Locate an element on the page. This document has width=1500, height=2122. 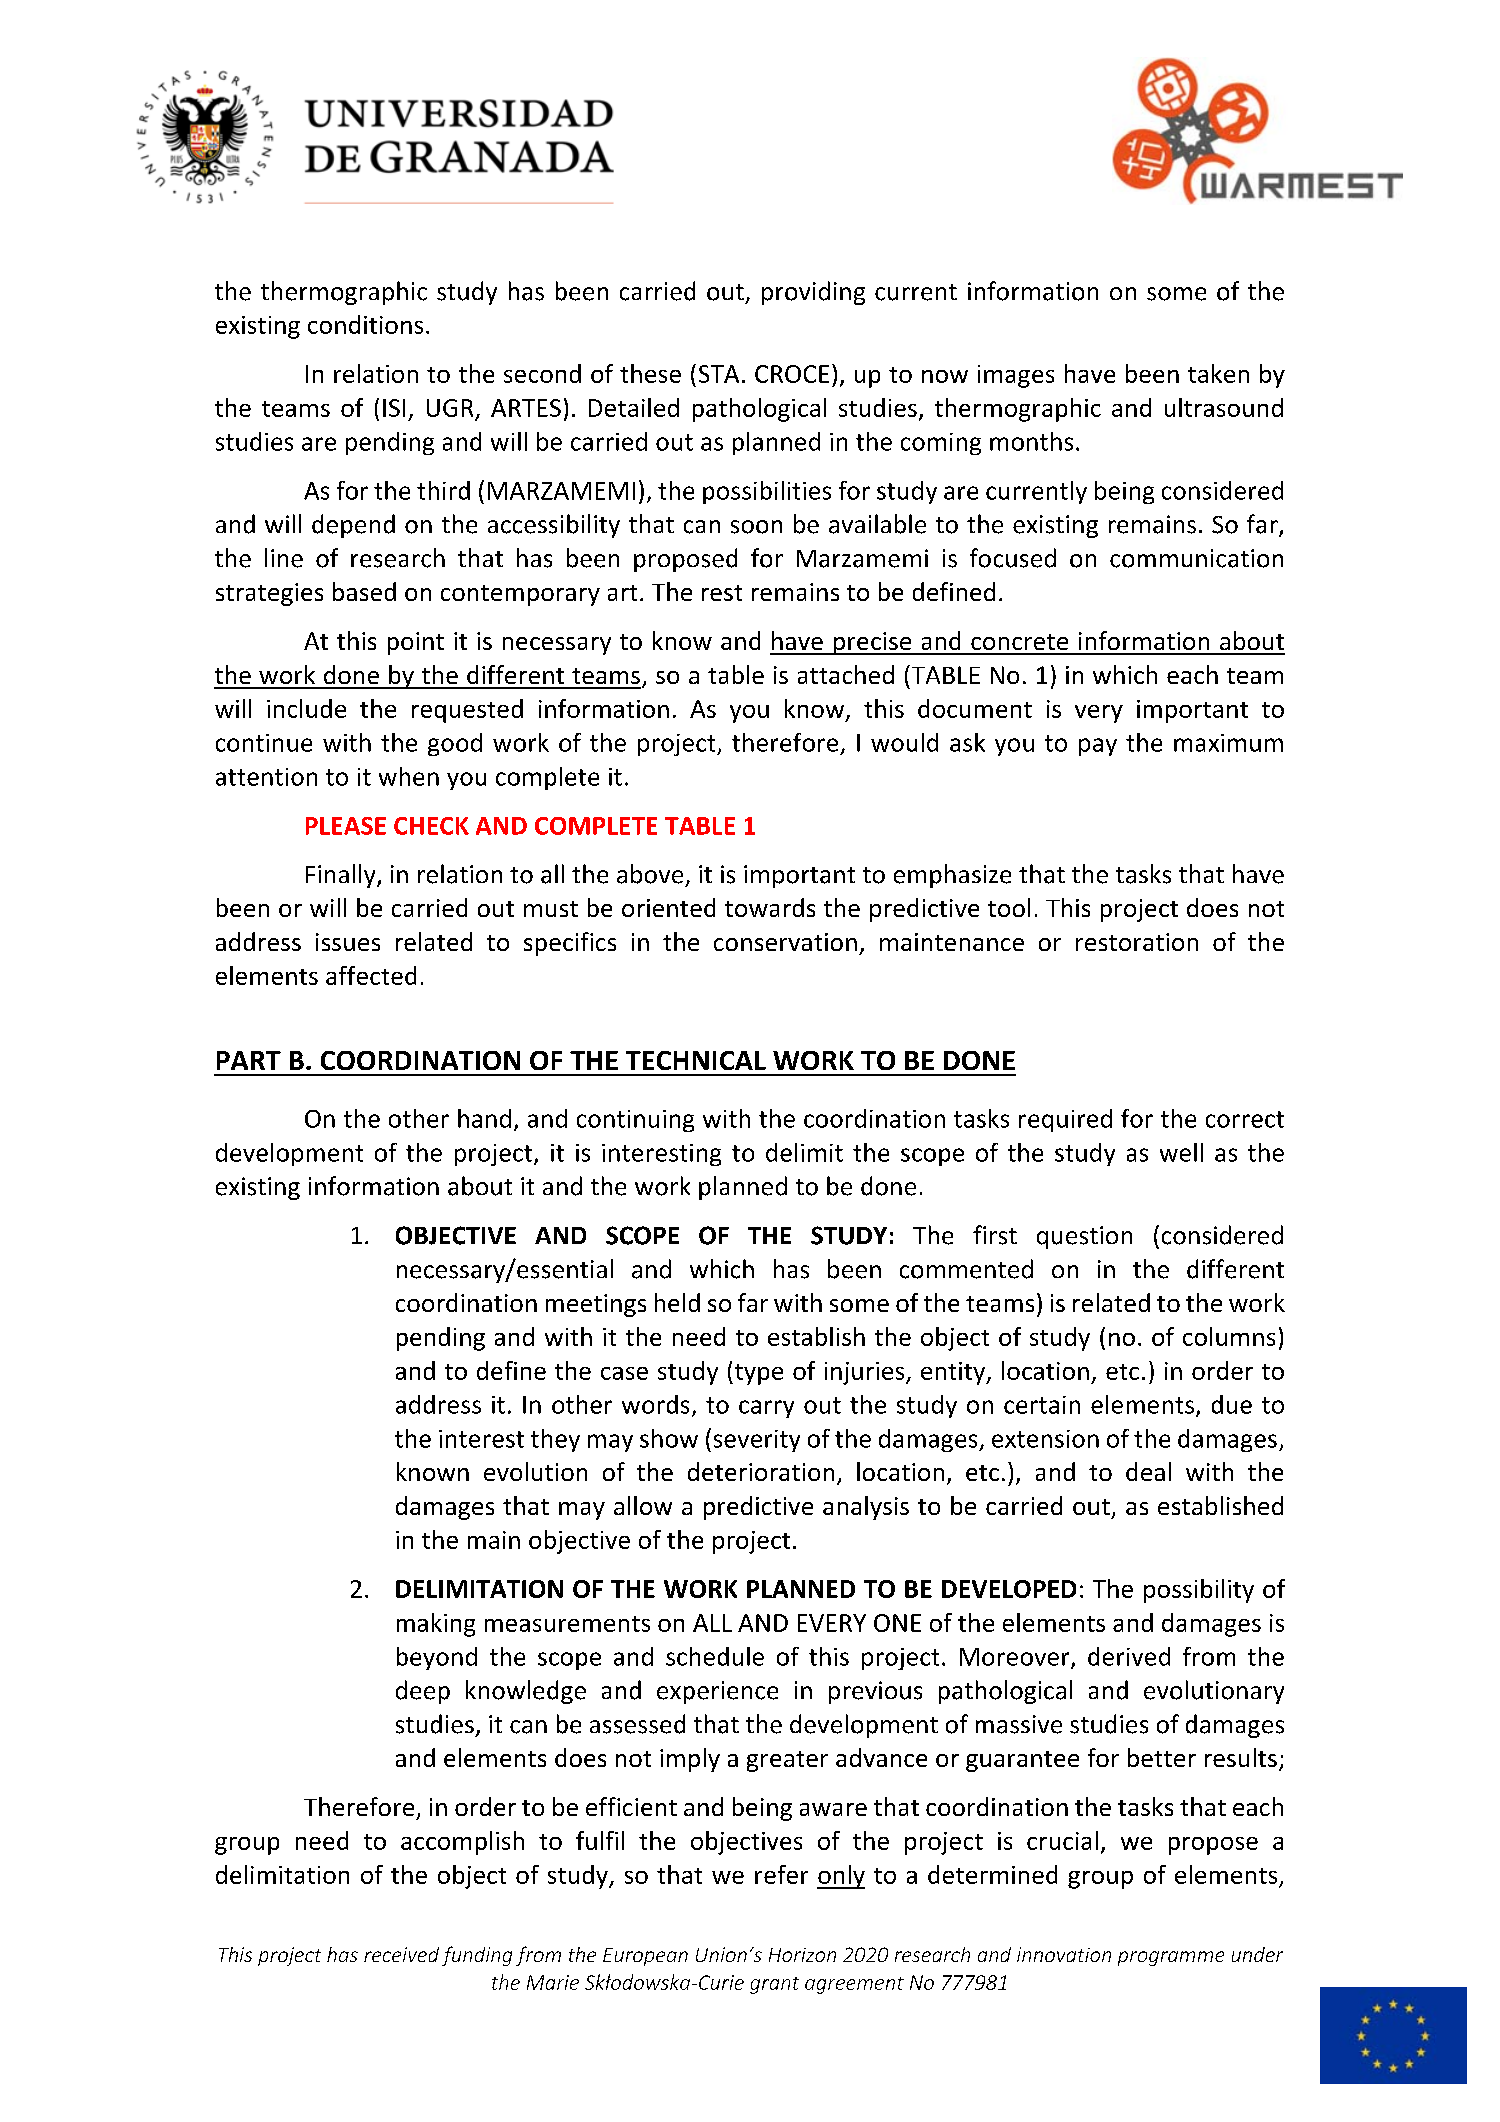
providing is located at coordinates (813, 293).
